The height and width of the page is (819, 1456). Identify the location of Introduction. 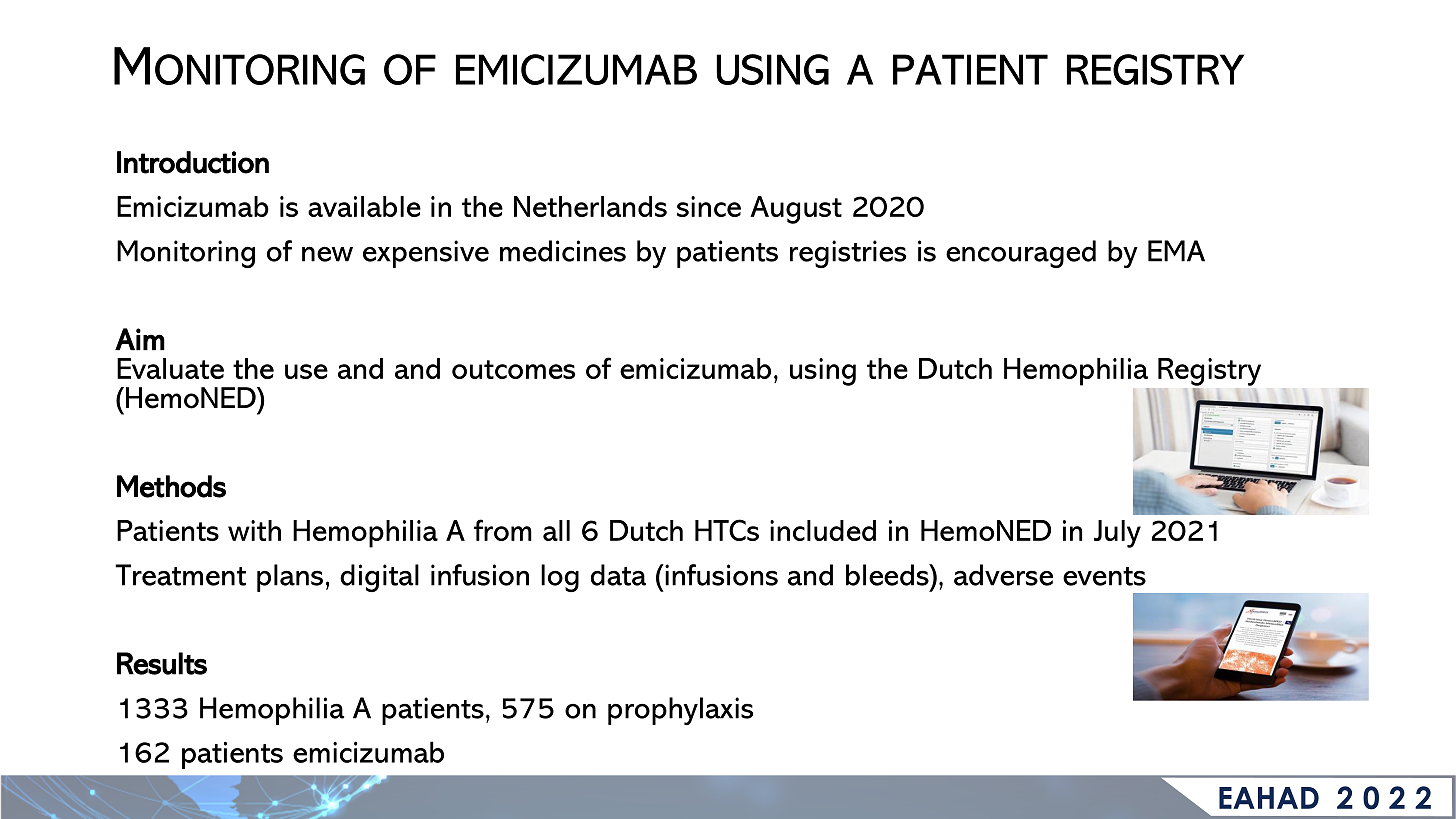
(193, 162).
